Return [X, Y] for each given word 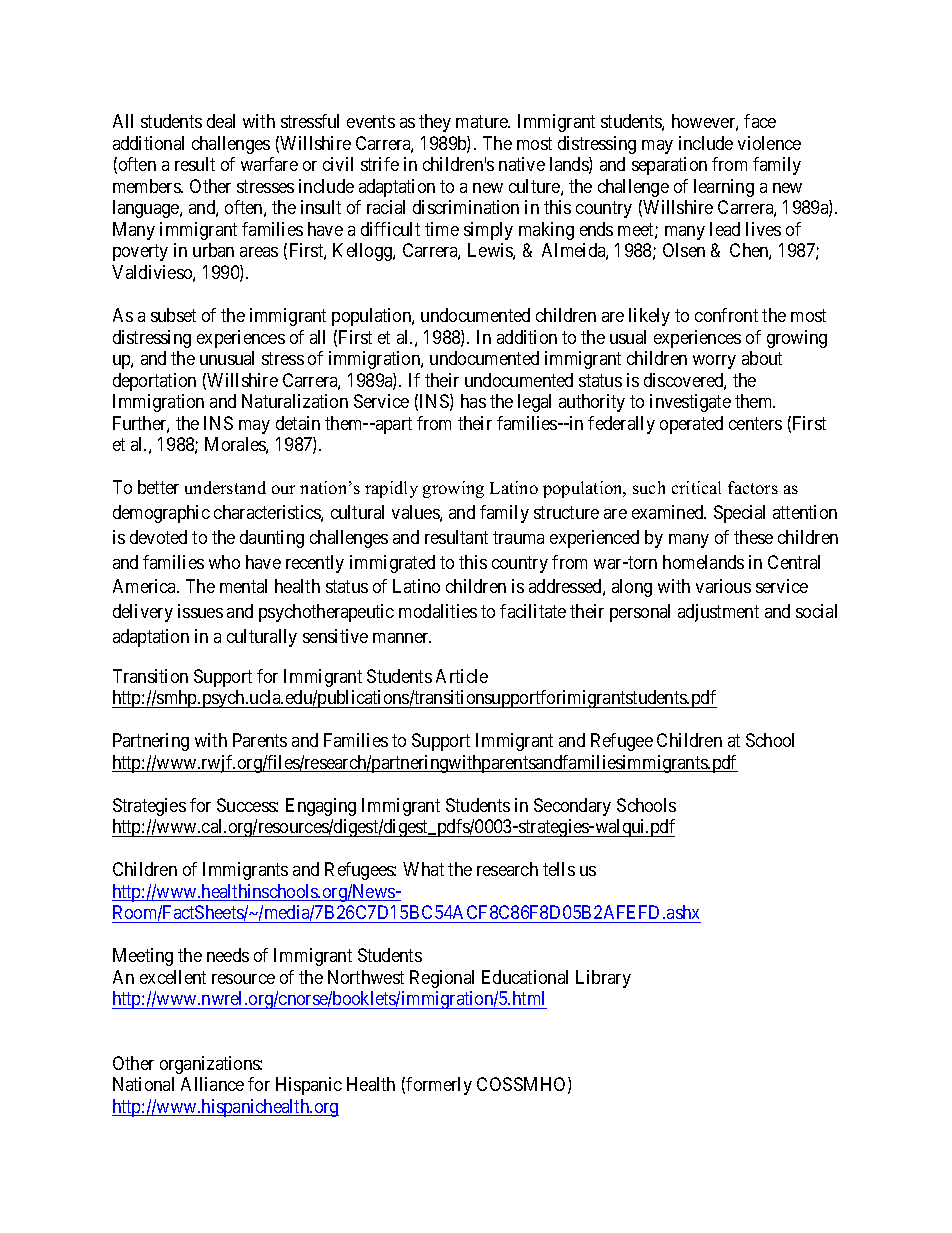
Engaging [321, 807]
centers [755, 423]
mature [483, 122]
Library [603, 979]
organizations [210, 1065]
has [473, 401]
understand [225, 487]
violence [769, 143]
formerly [439, 1086]
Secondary [572, 807]
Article [462, 676]
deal [221, 121]
